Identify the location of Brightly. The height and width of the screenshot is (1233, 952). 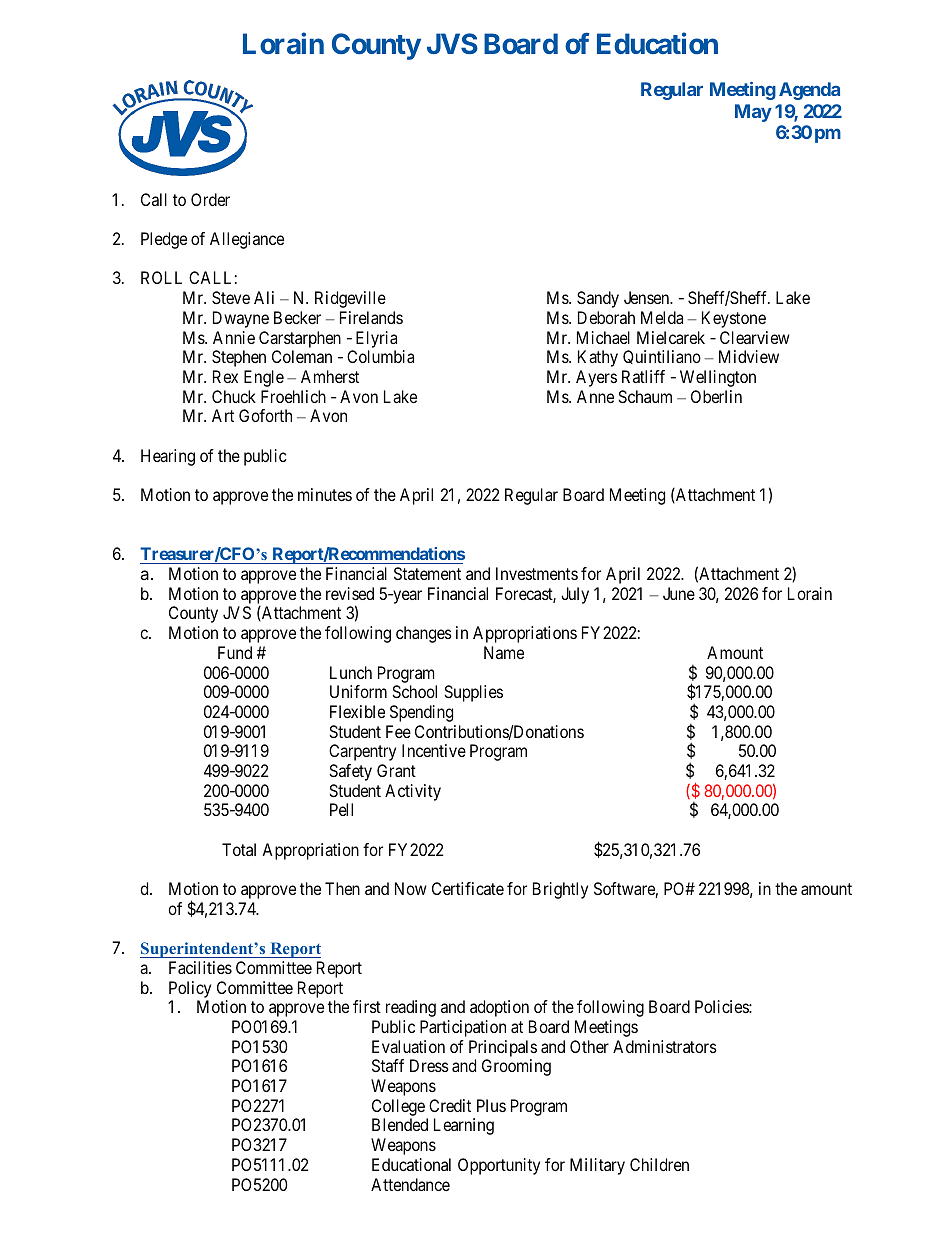
(560, 890).
